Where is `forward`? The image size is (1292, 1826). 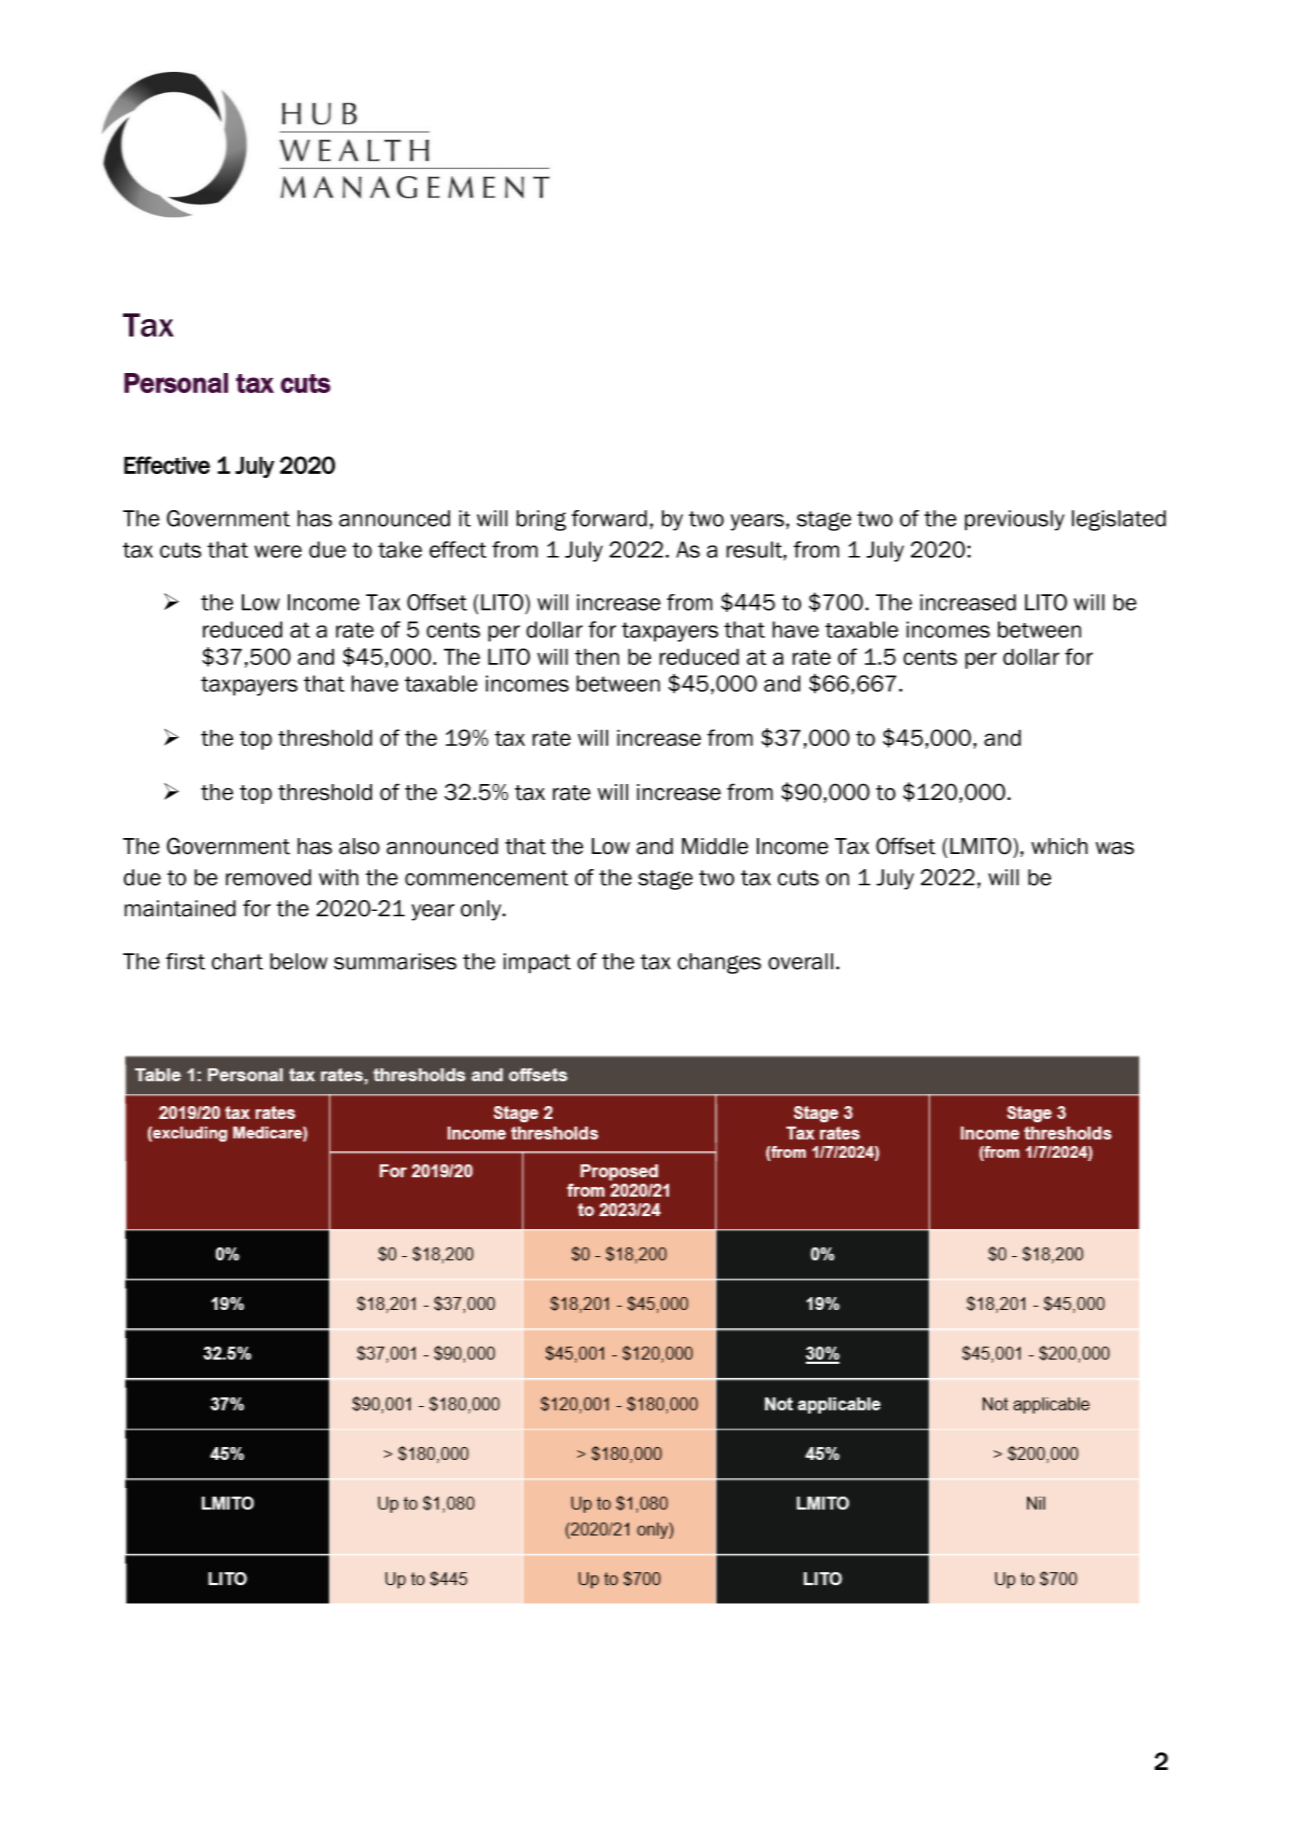
forward is located at coordinates (609, 518).
